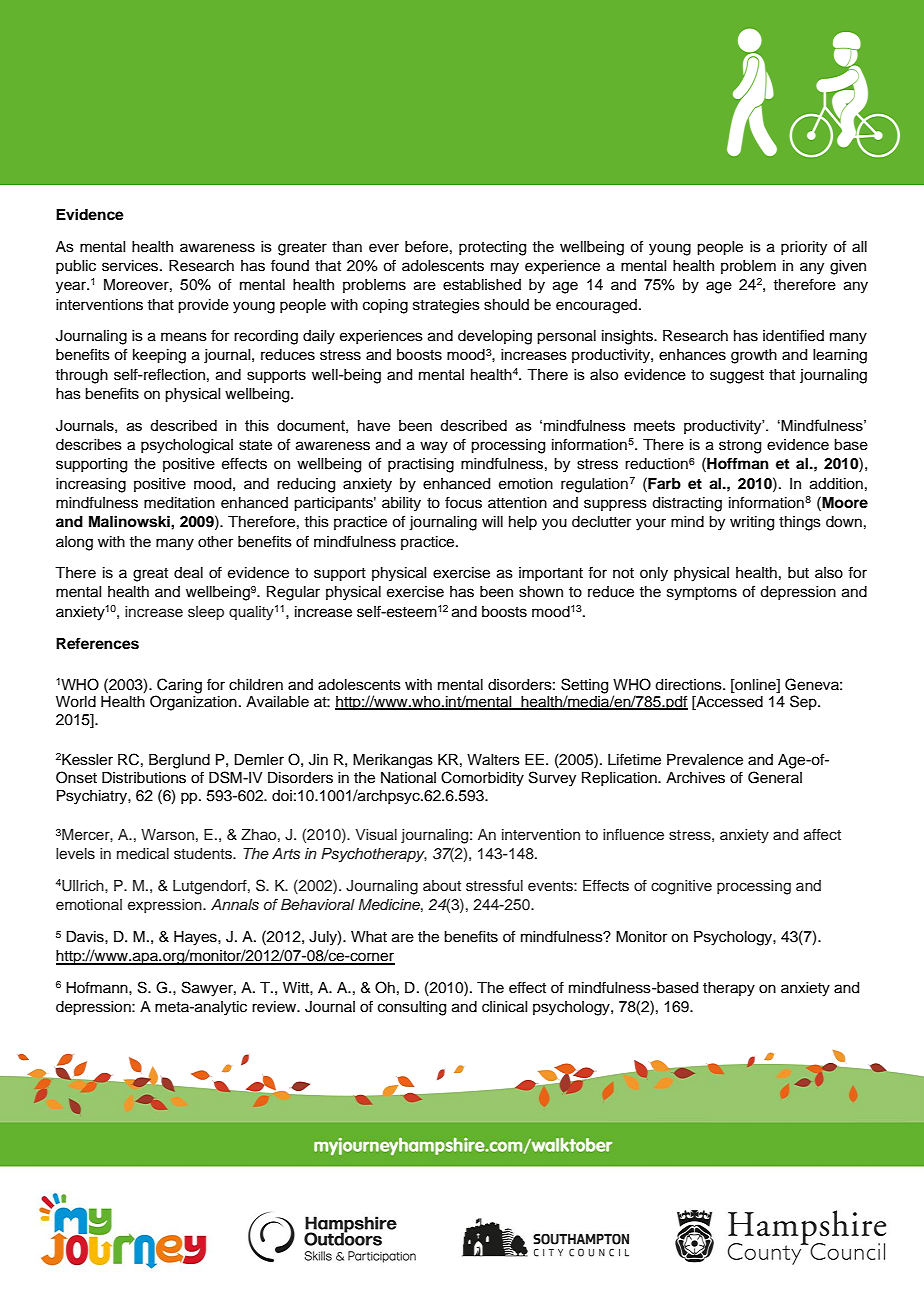 The image size is (924, 1308). I want to click on psychological, so click(187, 446).
